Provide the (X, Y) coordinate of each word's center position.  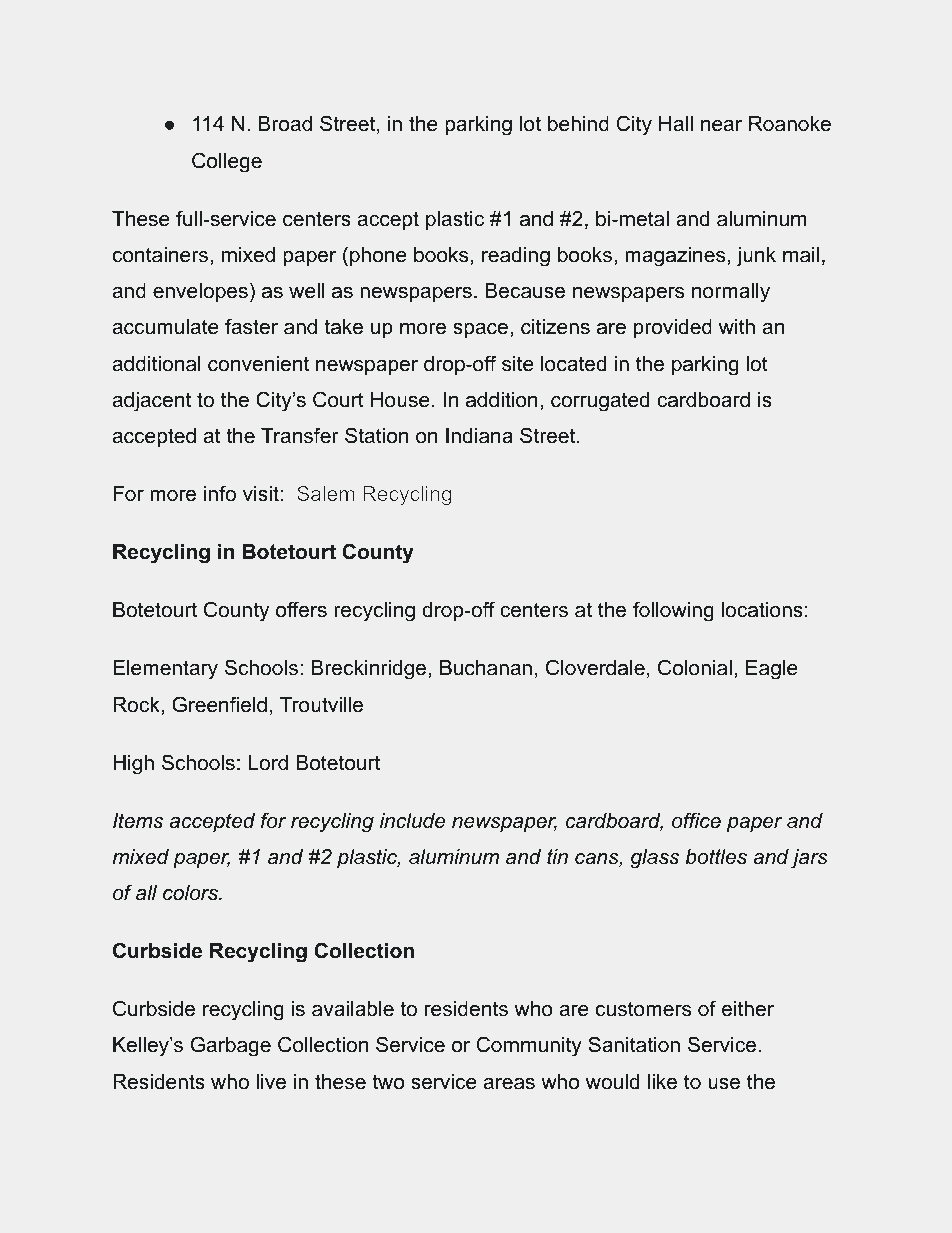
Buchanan (486, 668)
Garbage (231, 1046)
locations (762, 610)
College (227, 162)
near (721, 126)
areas (509, 1084)
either (748, 1009)
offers (301, 609)
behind (578, 124)
